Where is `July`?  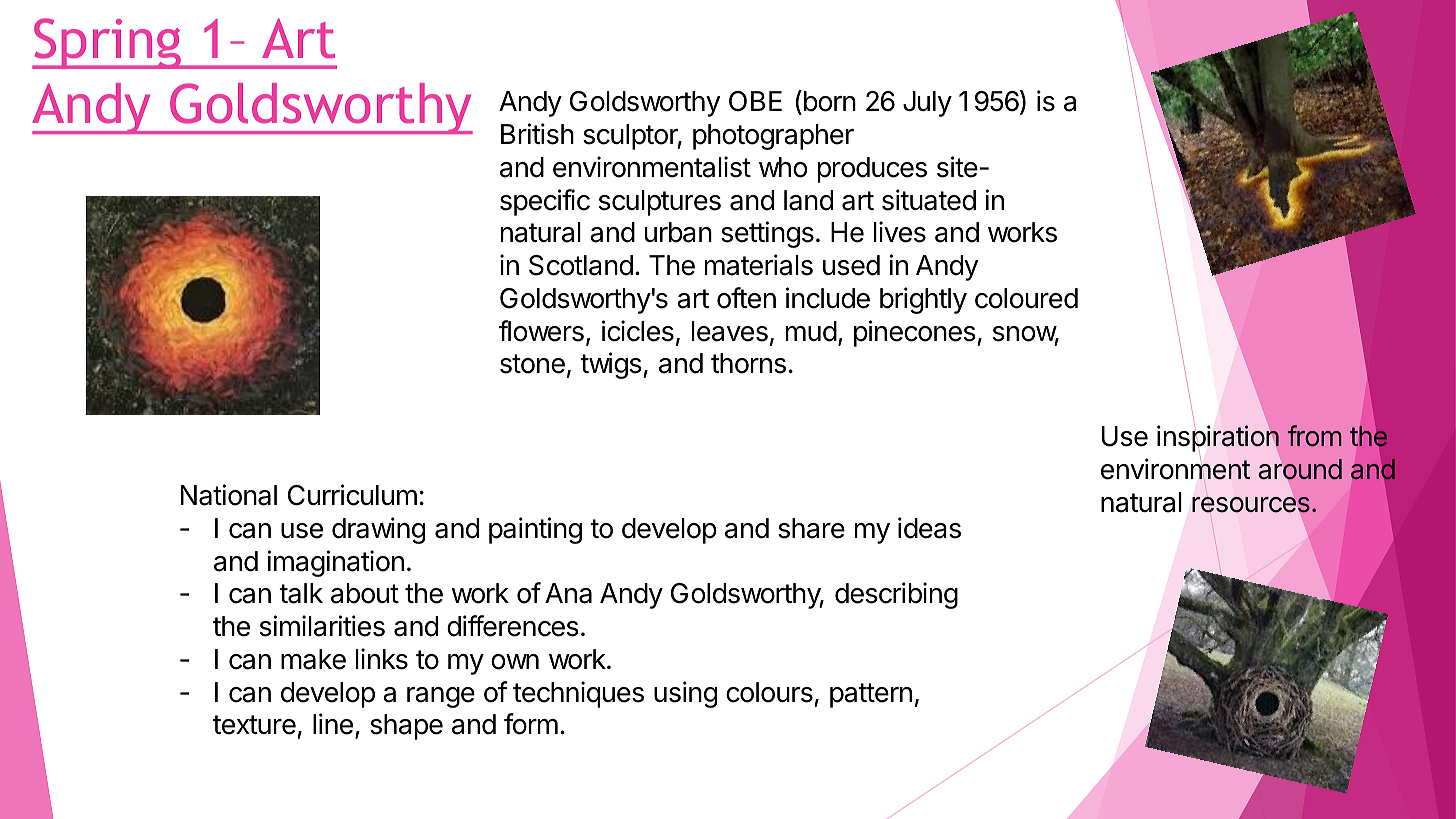
July is located at coordinates (927, 104).
